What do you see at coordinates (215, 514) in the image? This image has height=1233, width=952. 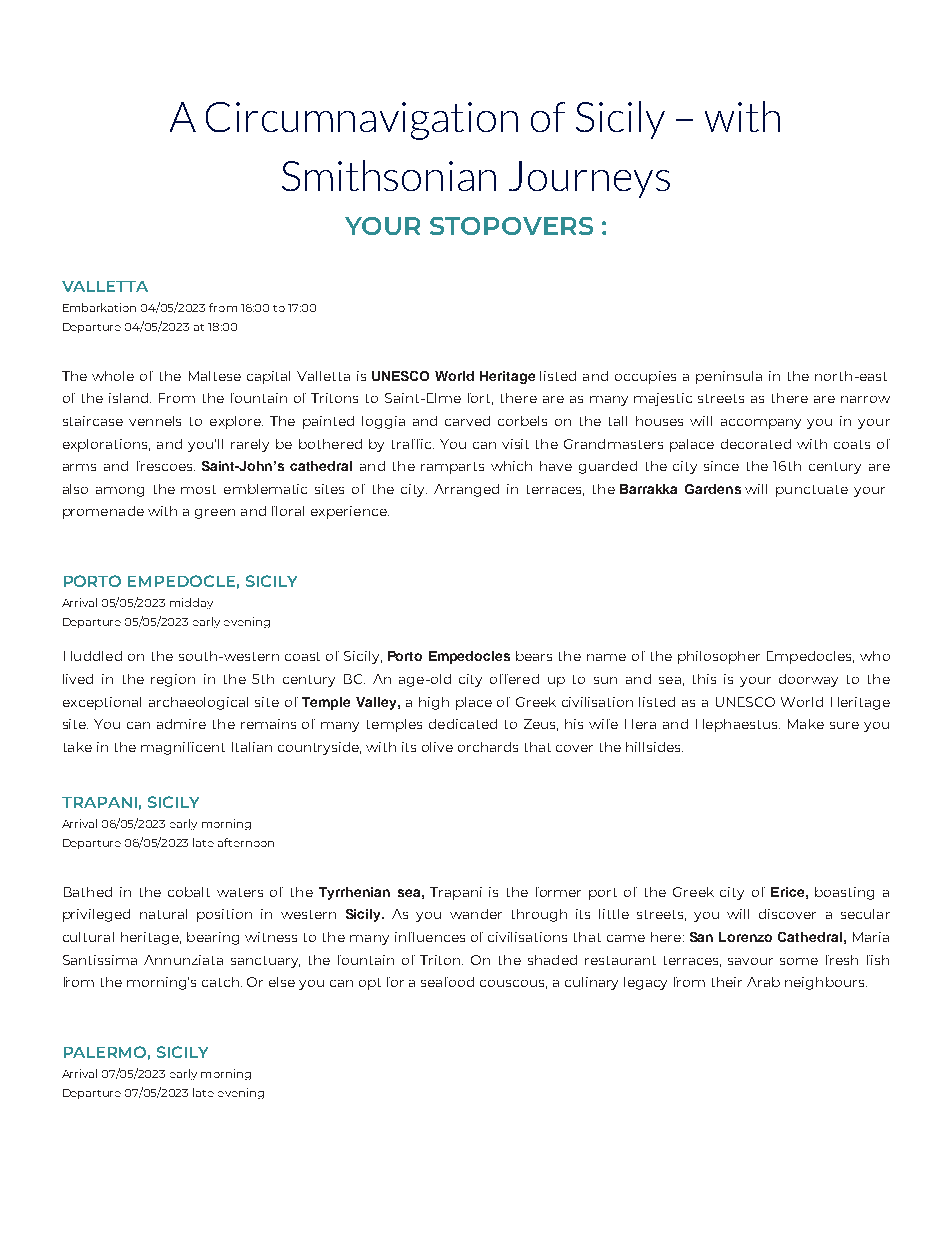 I see `green` at bounding box center [215, 514].
